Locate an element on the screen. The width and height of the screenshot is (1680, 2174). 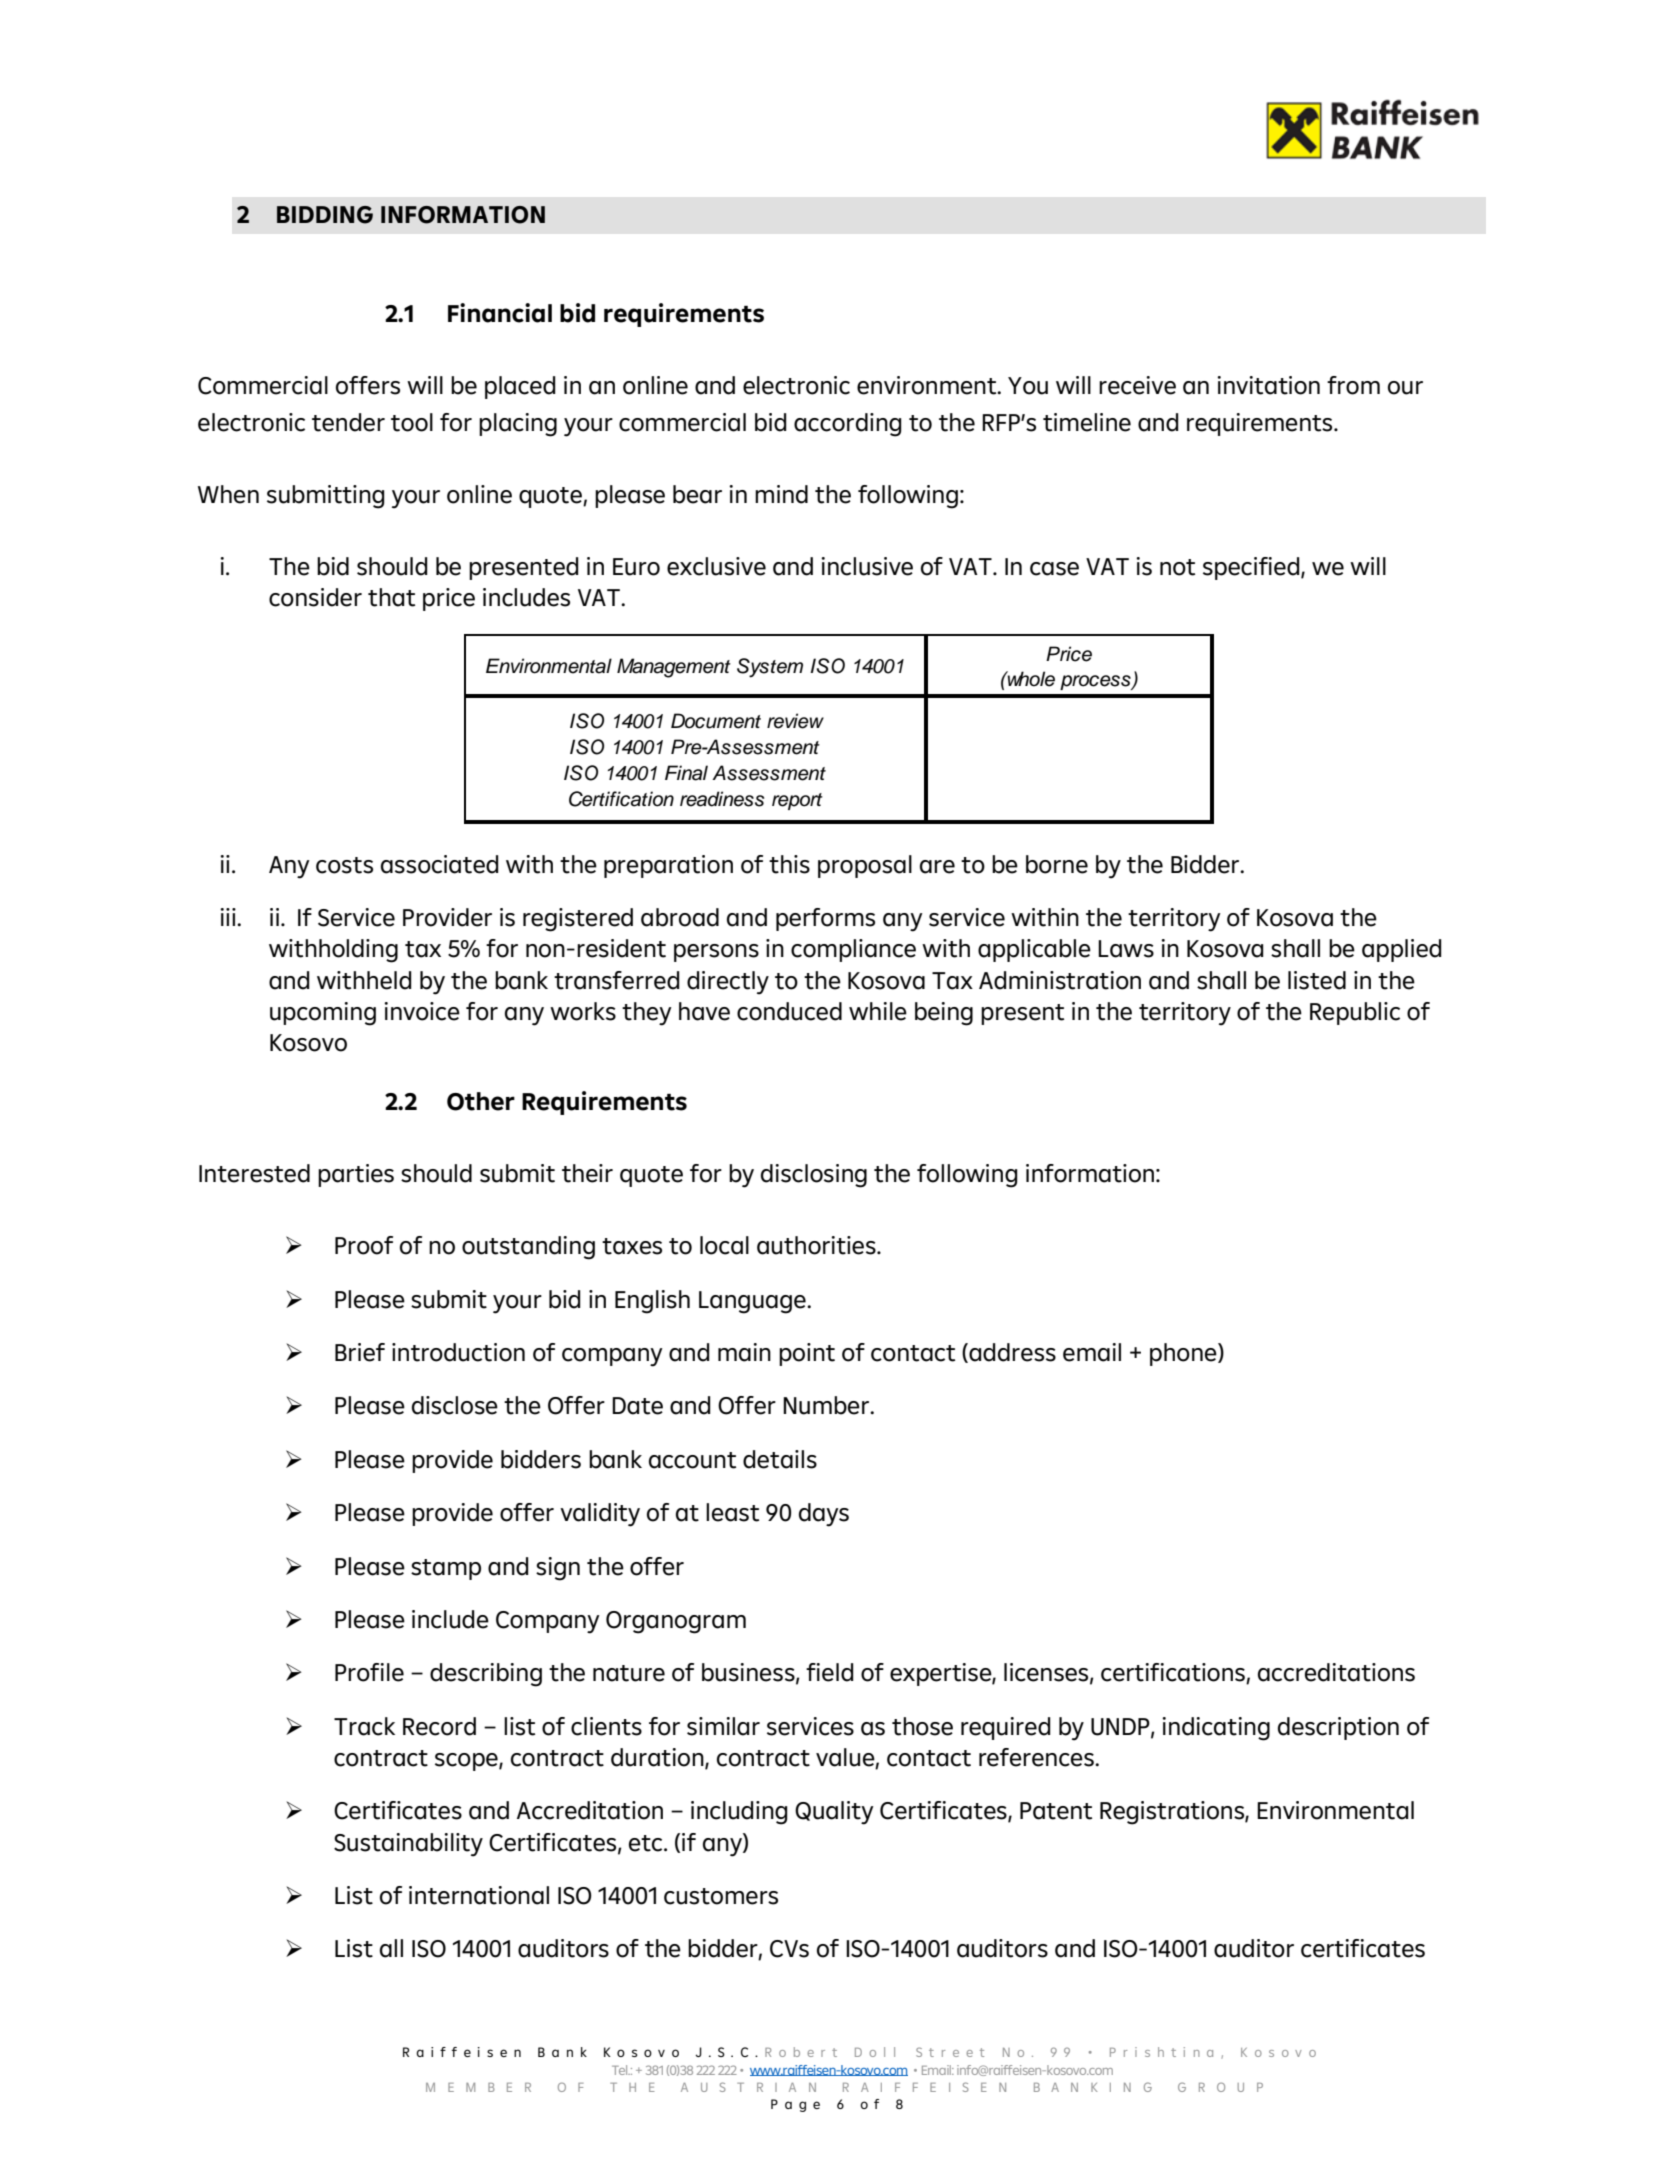
costs is located at coordinates (344, 865).
